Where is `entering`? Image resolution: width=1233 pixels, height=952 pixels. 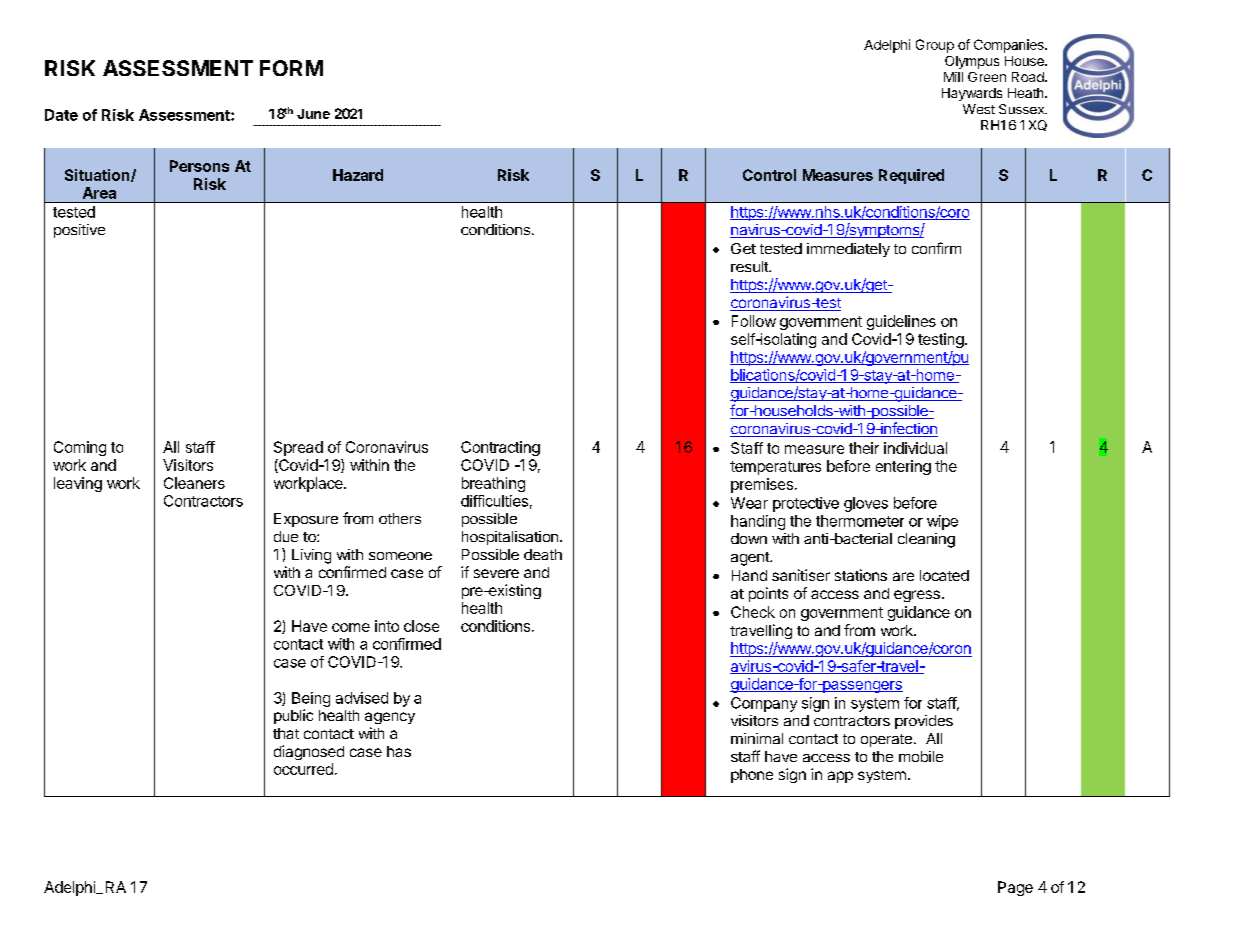 entering is located at coordinates (903, 467).
